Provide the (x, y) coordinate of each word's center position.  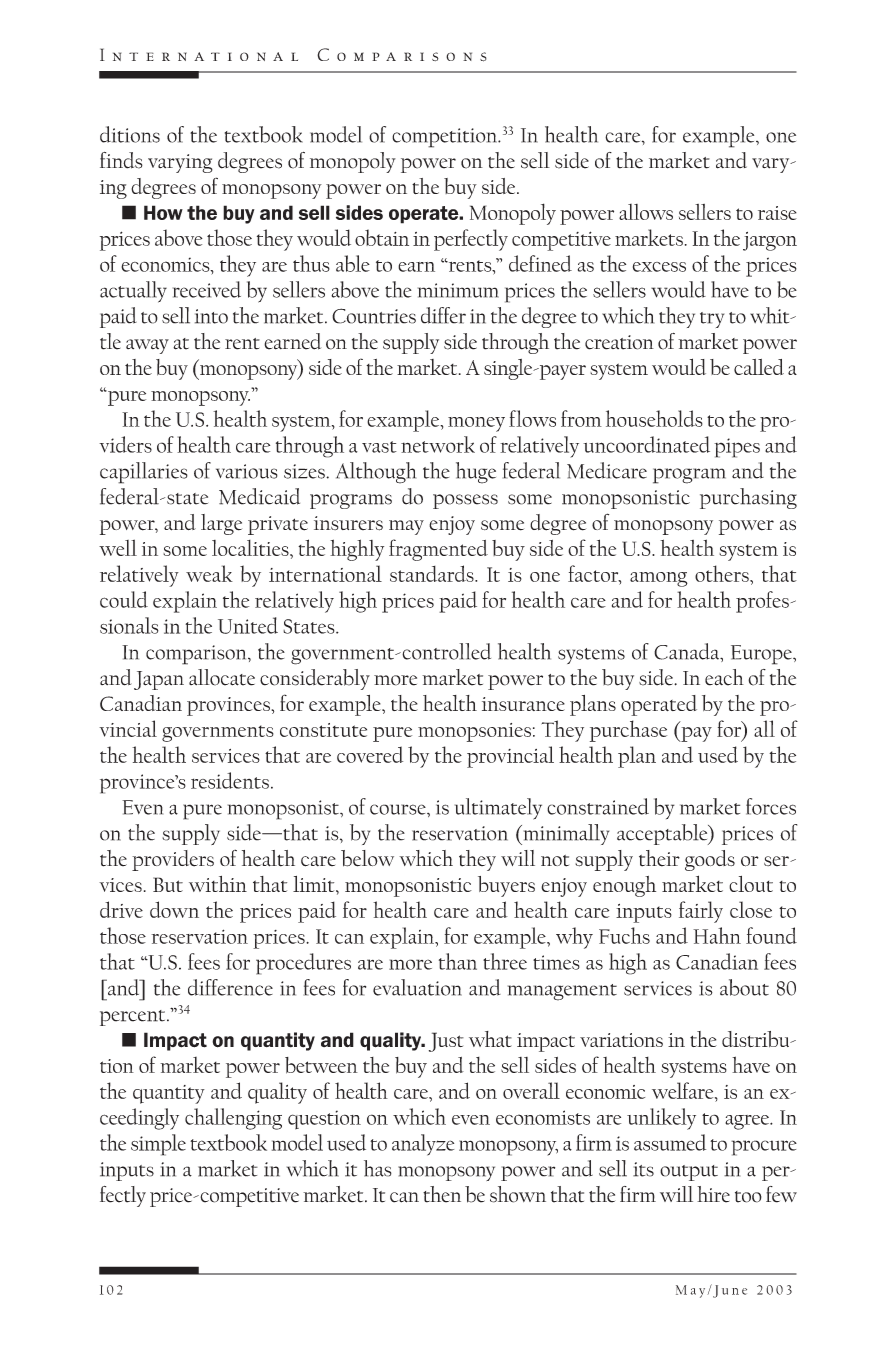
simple (158, 1145)
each (724, 677)
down (174, 909)
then (442, 1194)
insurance (523, 704)
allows (646, 212)
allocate (222, 677)
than (458, 961)
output (689, 1173)
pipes (737, 448)
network (438, 444)
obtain (382, 237)
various (247, 471)
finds (121, 160)
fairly (701, 912)
